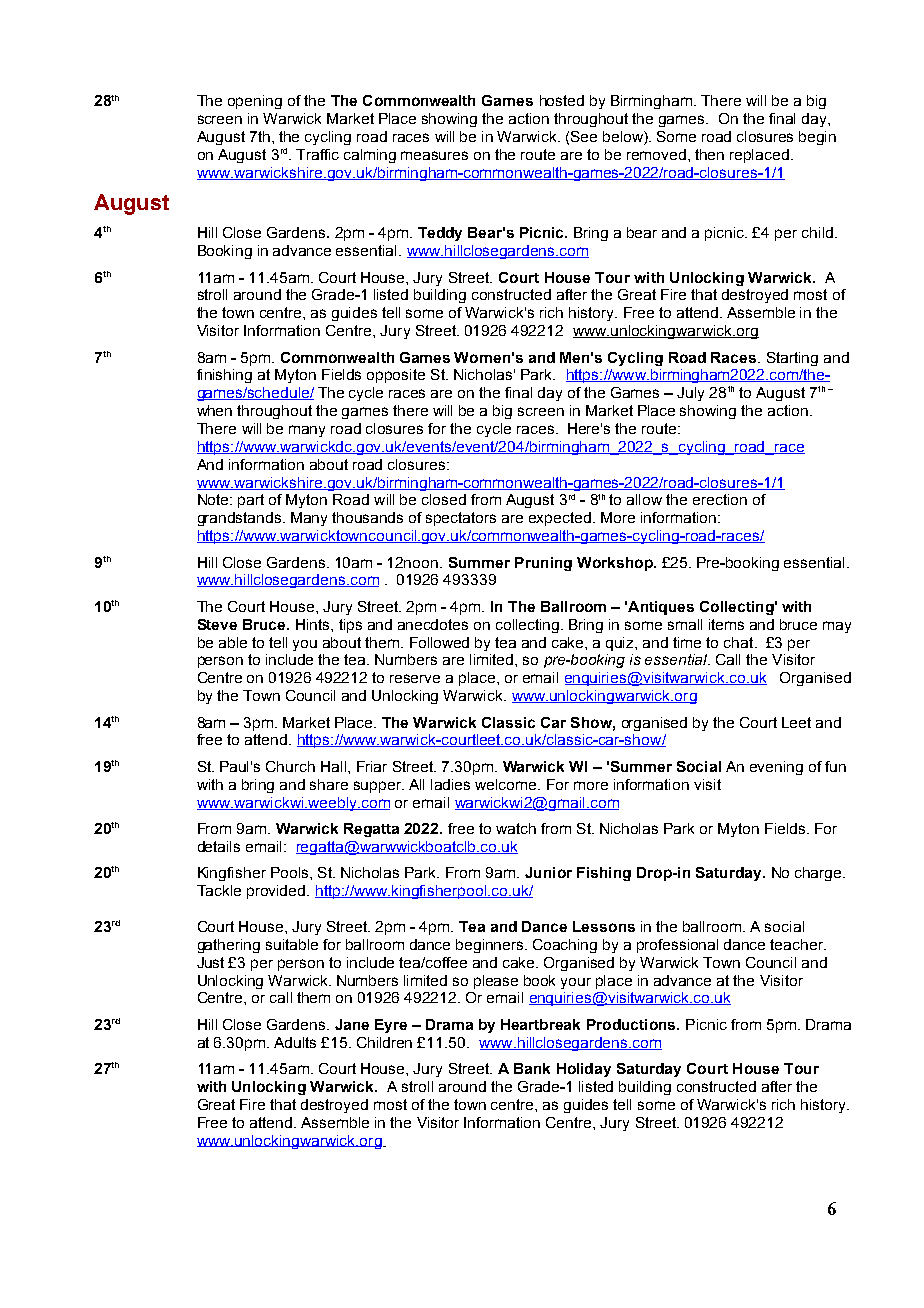 This document has width=924, height=1308. What do you see at coordinates (690, 394) in the document?
I see `July` at bounding box center [690, 394].
